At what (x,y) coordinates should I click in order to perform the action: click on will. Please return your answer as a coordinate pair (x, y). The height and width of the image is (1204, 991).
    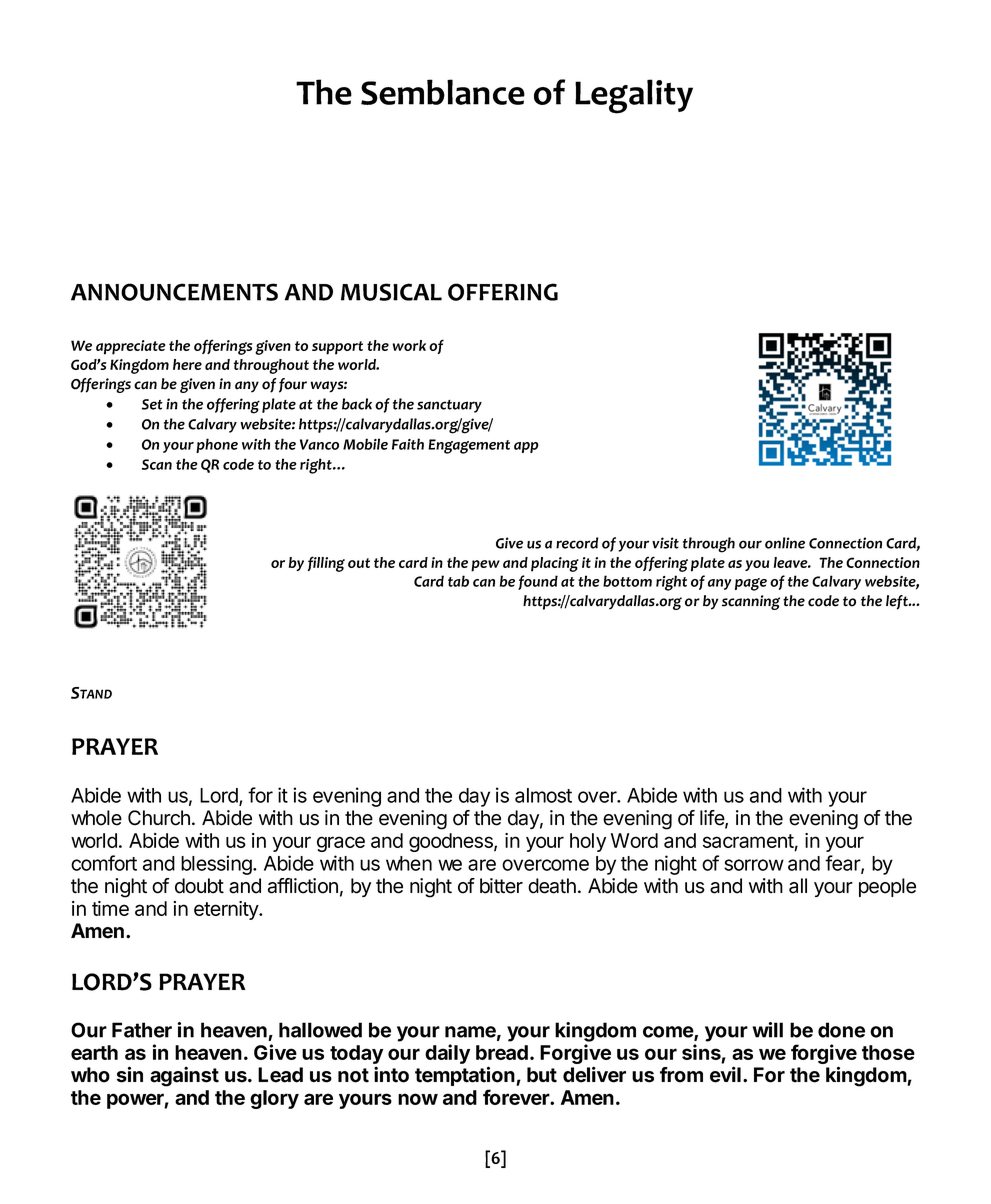
    Looking at the image, I should click on (767, 1030).
